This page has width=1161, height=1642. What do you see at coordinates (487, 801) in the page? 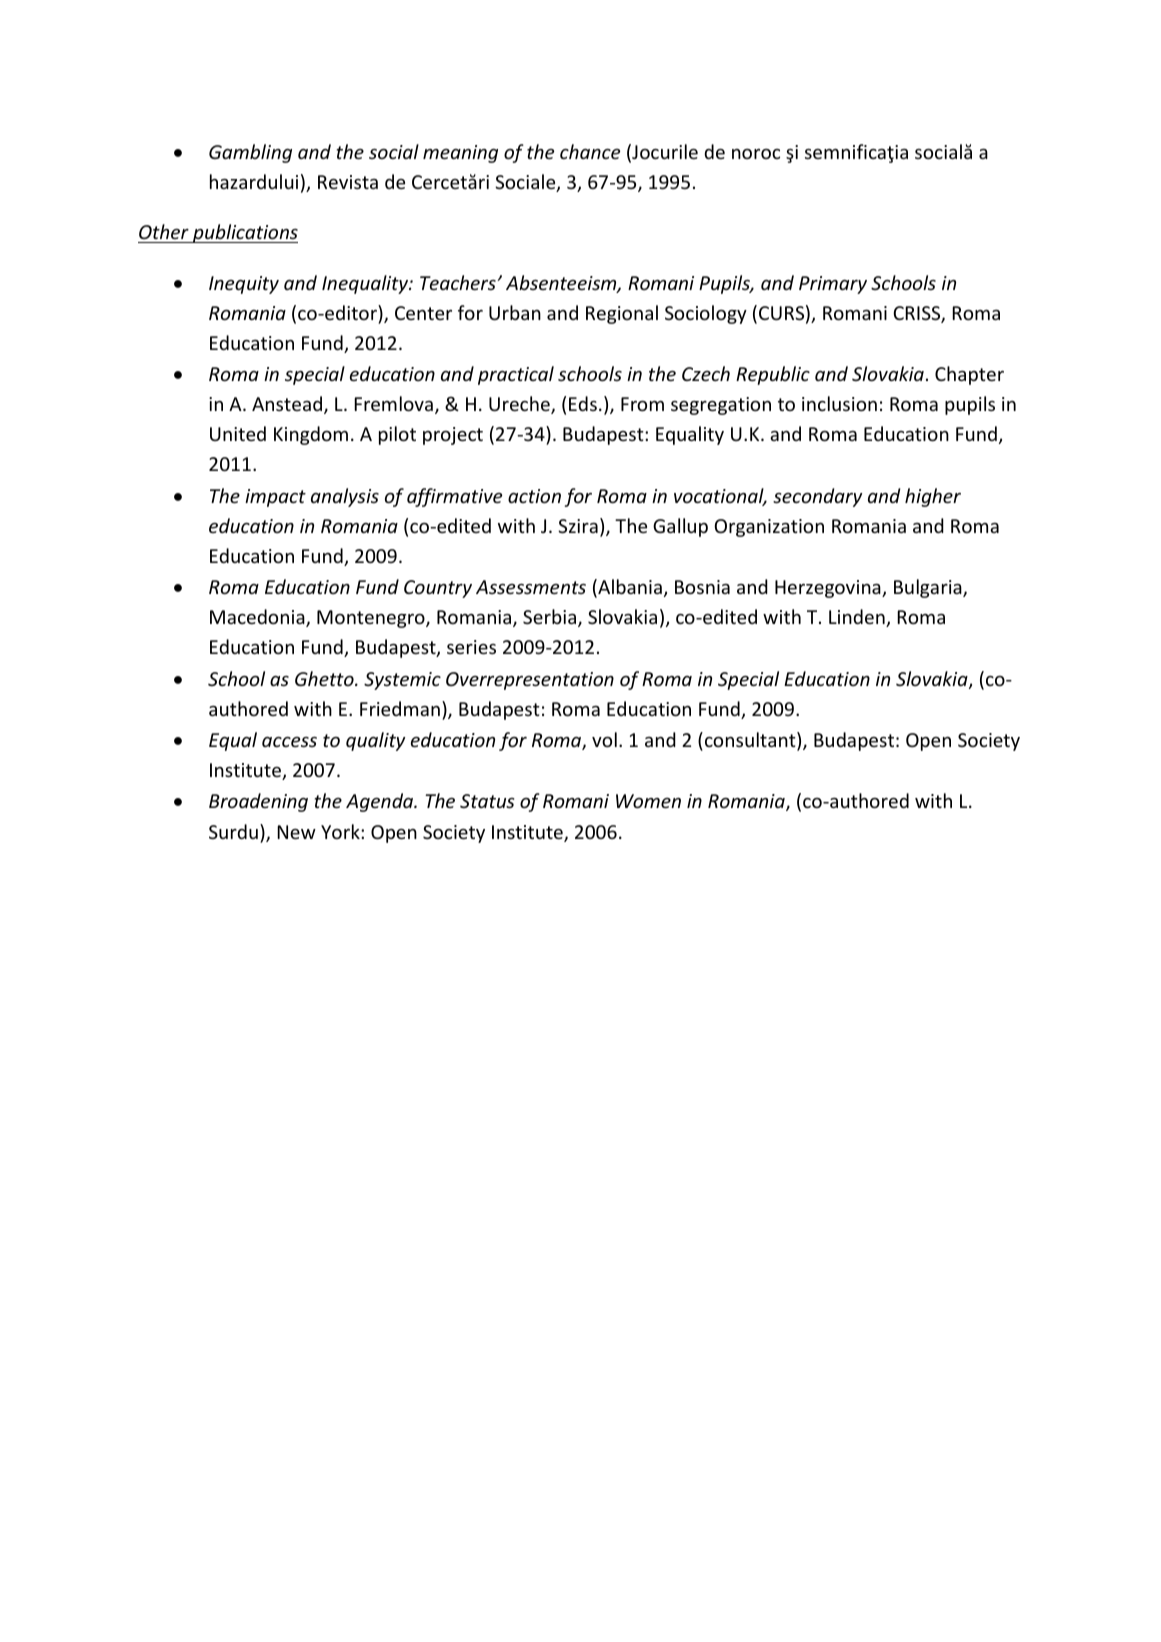
I see `Status` at bounding box center [487, 801].
